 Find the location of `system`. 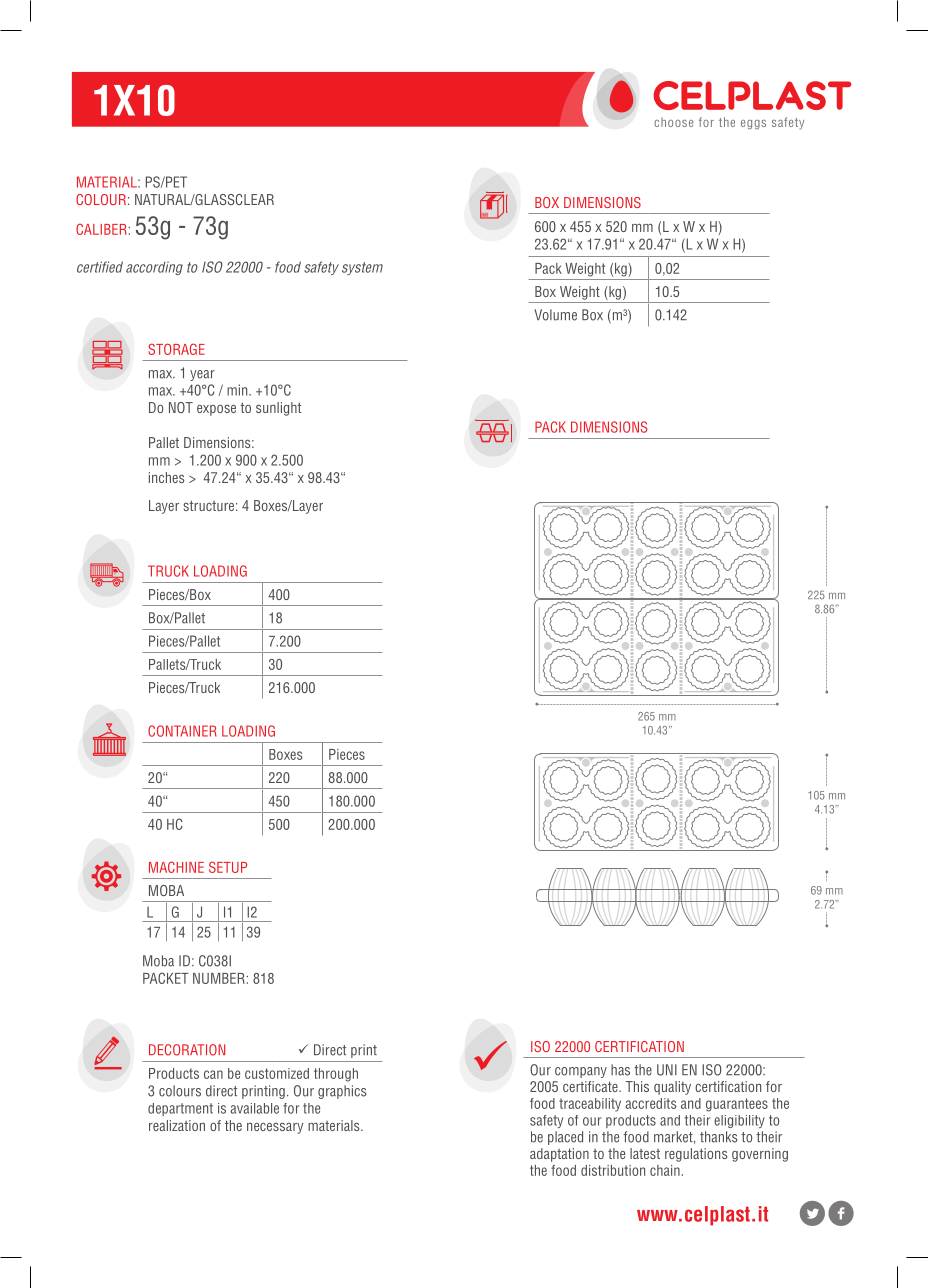

system is located at coordinates (362, 268).
